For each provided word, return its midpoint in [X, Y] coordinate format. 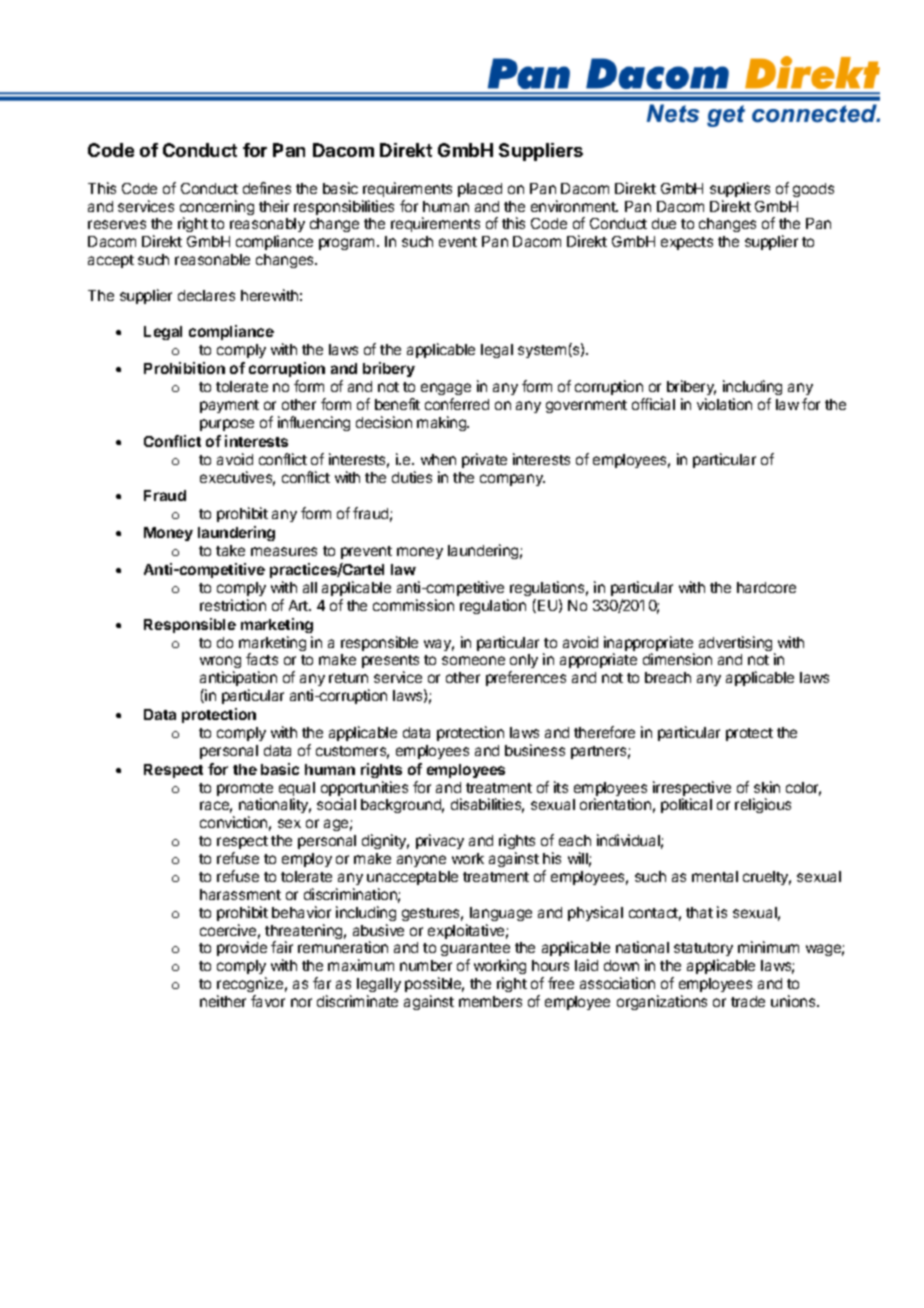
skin [767, 787]
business [535, 750]
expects [687, 243]
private [484, 460]
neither [223, 1001]
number [426, 965]
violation [724, 404]
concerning [217, 209]
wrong [220, 664]
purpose [227, 425]
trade [748, 1001]
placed [480, 190]
